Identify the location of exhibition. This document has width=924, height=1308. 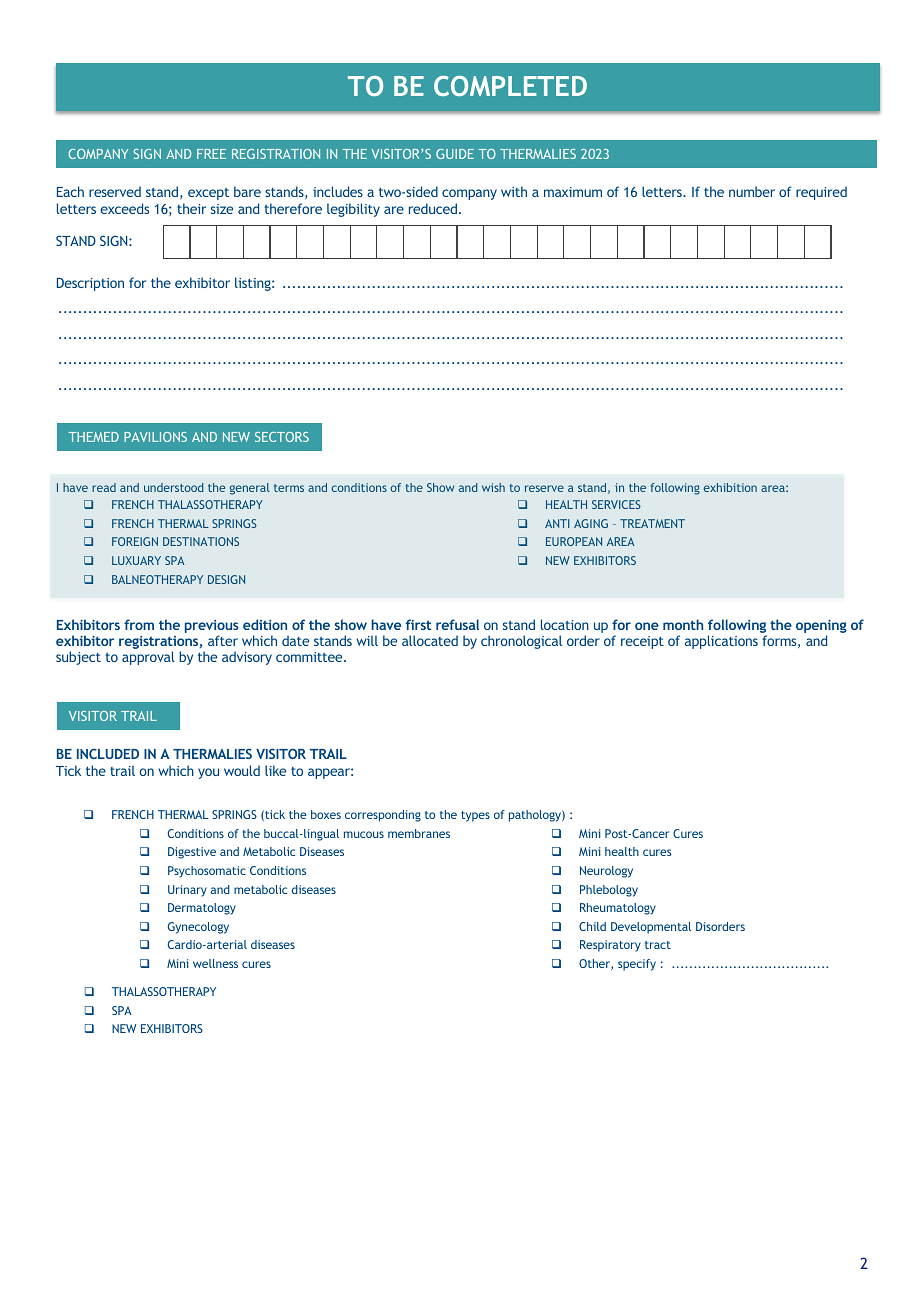
(730, 487).
